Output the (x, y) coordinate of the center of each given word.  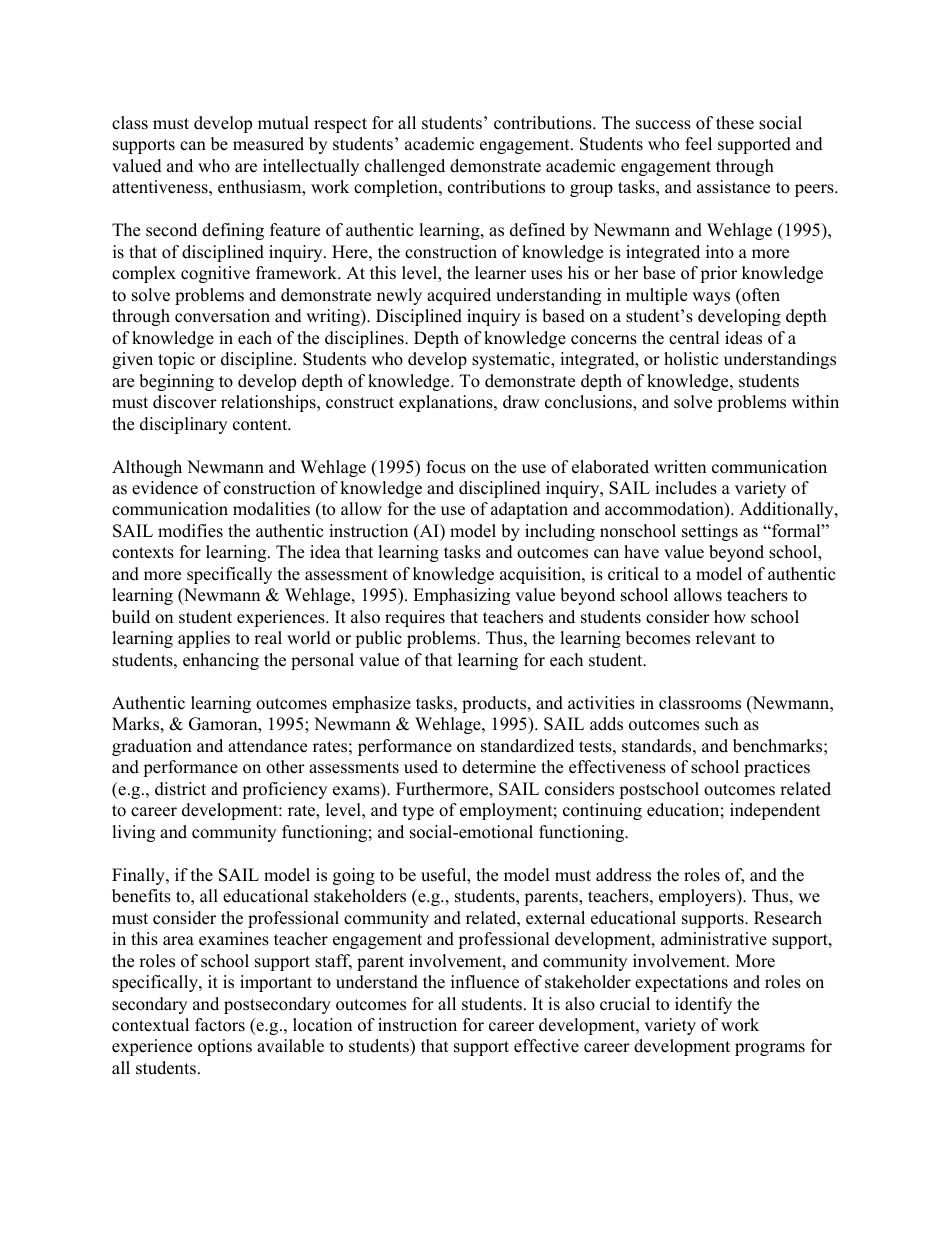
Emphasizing (461, 596)
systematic (512, 360)
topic (176, 360)
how (730, 617)
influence (485, 982)
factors (220, 1025)
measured (268, 144)
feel (698, 144)
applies (204, 639)
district (180, 789)
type (418, 812)
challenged (405, 167)
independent (775, 811)
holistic (691, 359)
